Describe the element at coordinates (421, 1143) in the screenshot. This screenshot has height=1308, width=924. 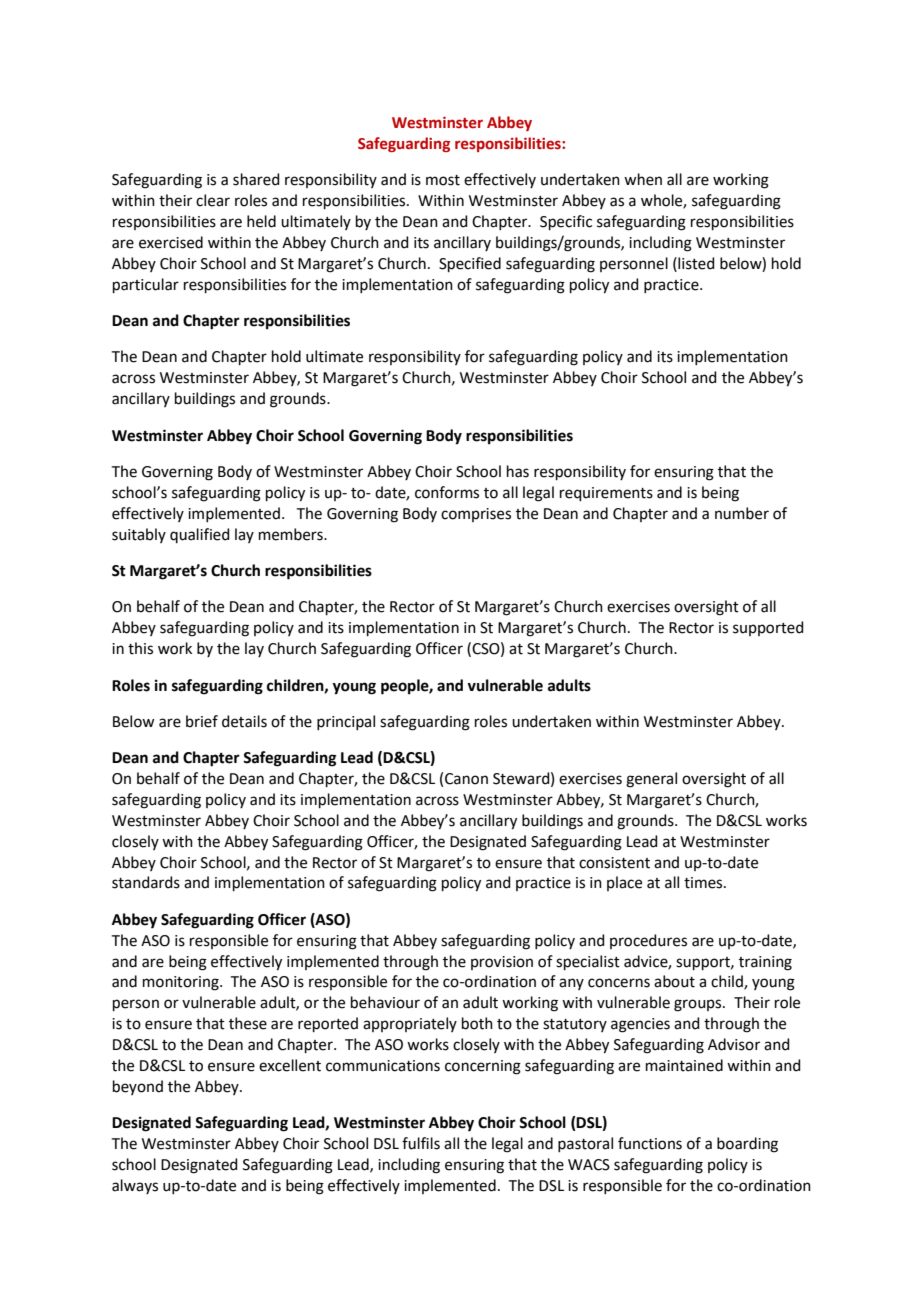
I see `fulfils` at that location.
